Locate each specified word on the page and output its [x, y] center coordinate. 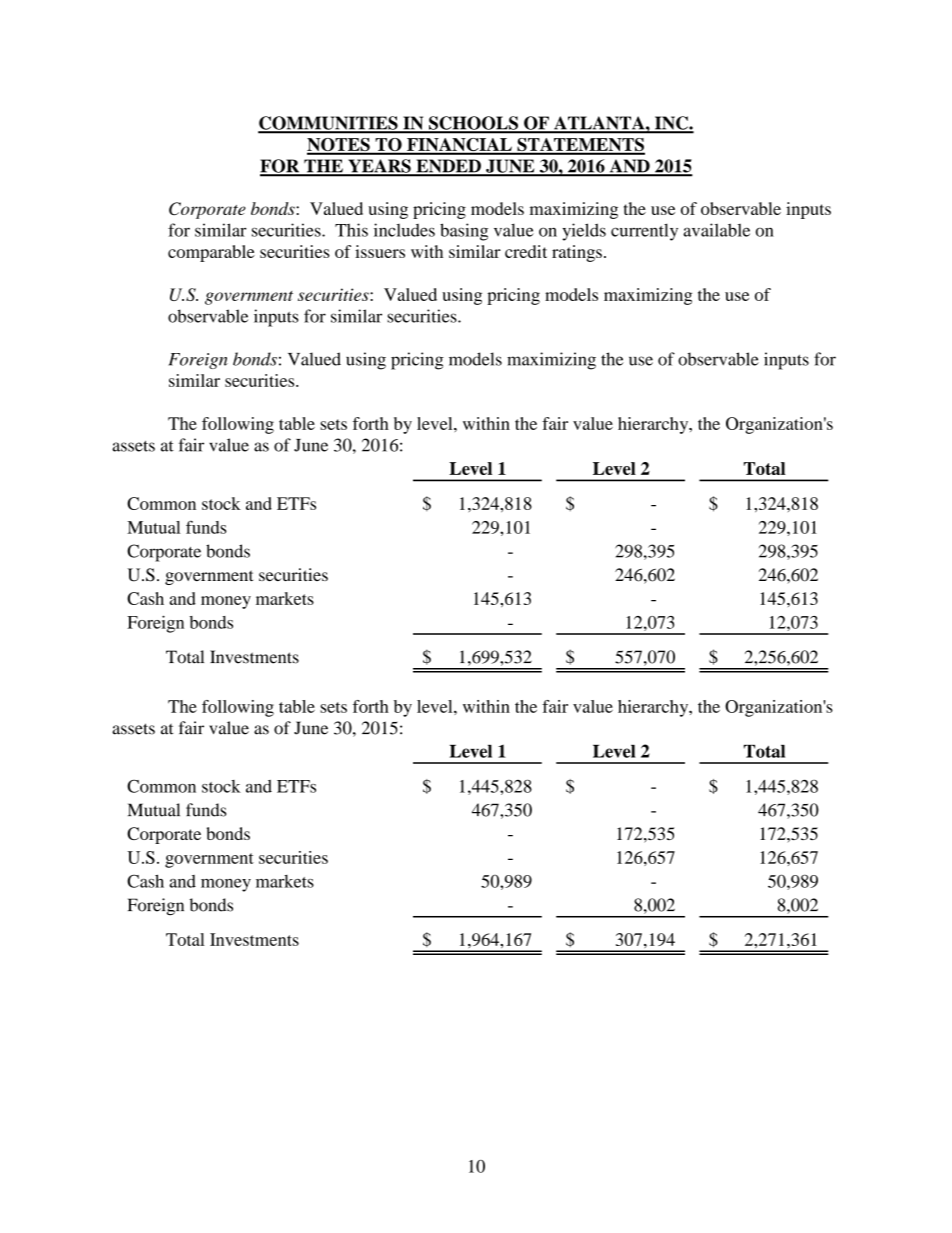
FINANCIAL [459, 146]
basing [464, 232]
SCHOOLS [473, 124]
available [716, 230]
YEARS [379, 167]
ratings [577, 253]
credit [526, 251]
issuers [380, 251]
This [351, 230]
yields [584, 232]
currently [644, 232]
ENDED [448, 167]
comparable [211, 253]
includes [404, 230]
